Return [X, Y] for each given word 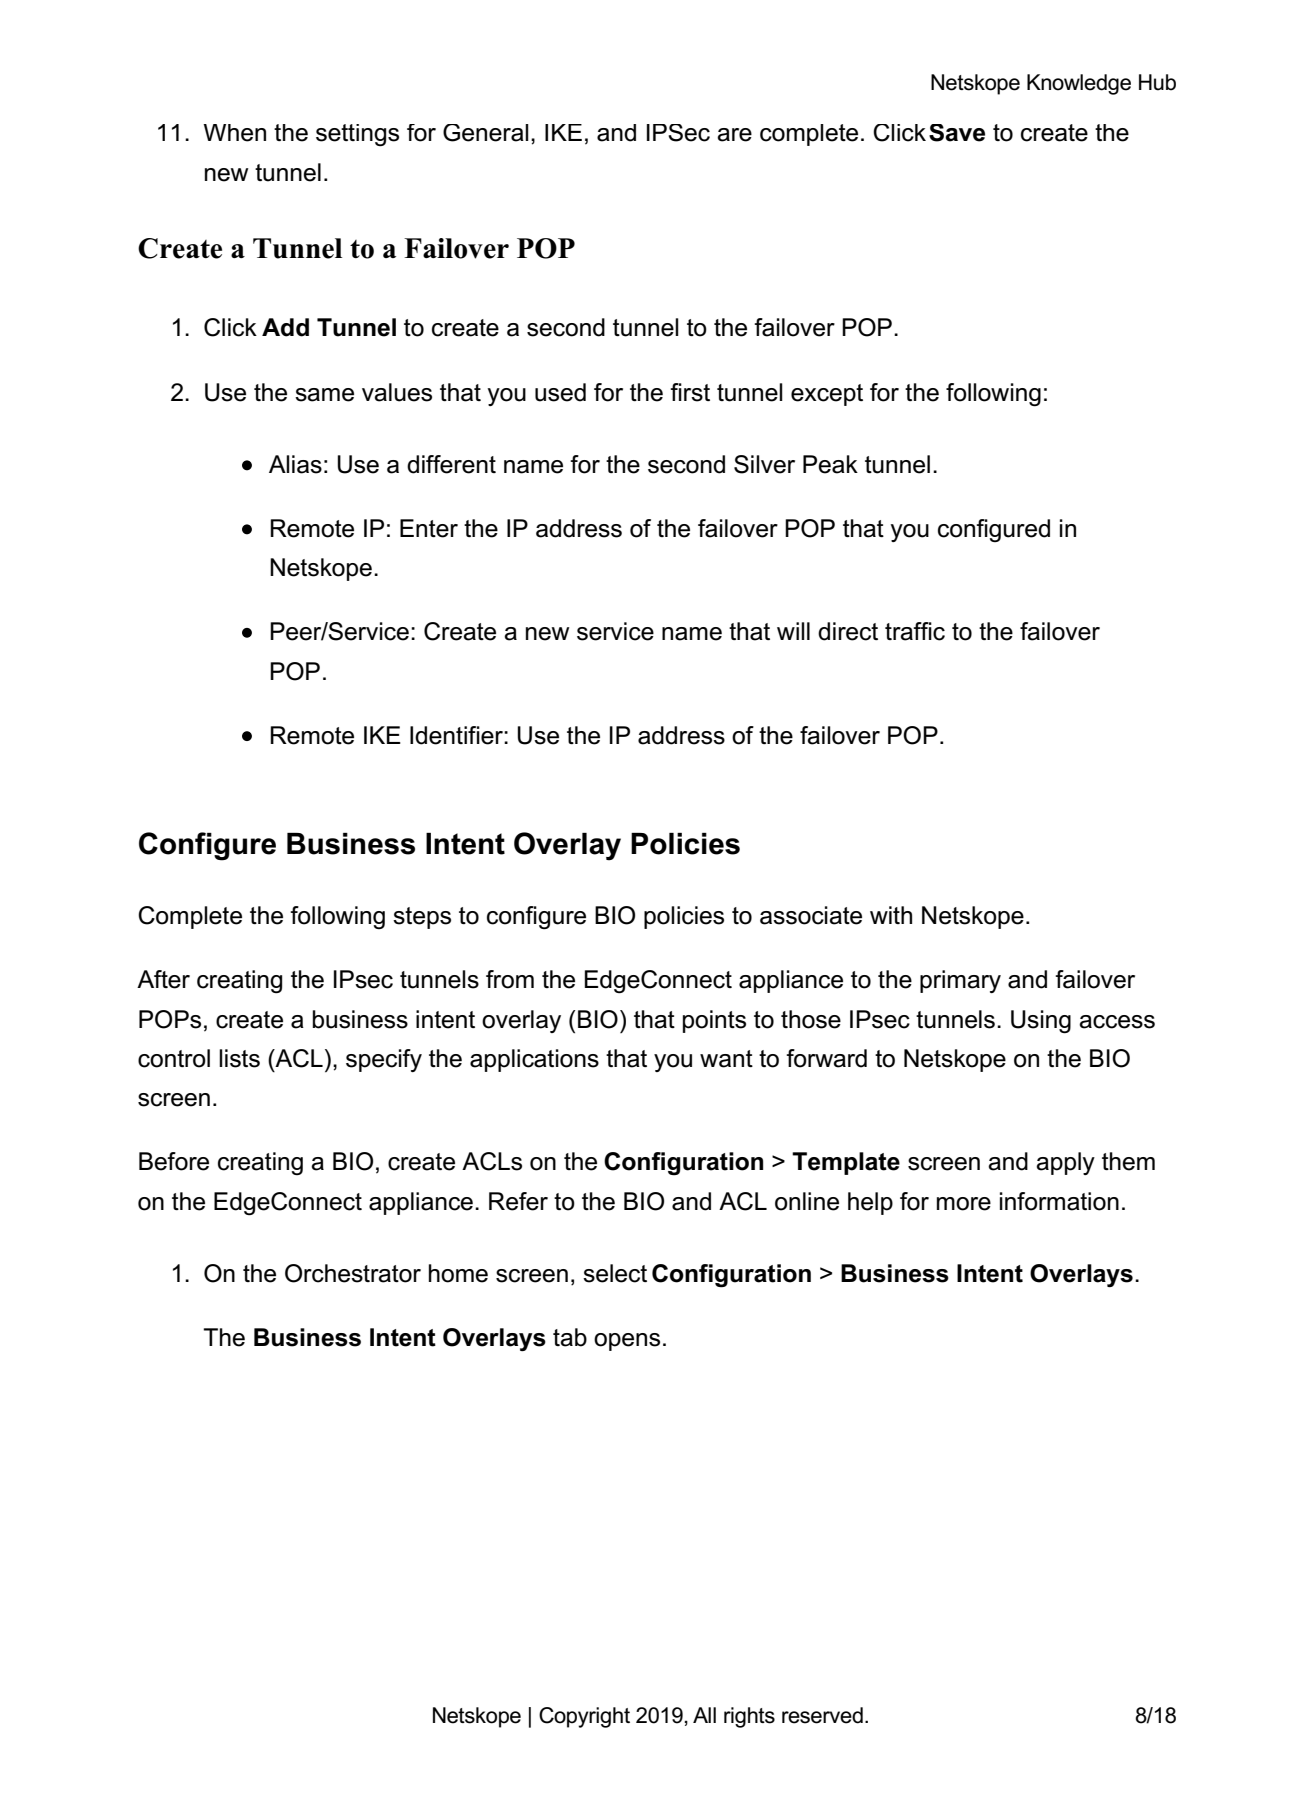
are [734, 135]
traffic [915, 631]
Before [174, 1161]
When [234, 133]
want [726, 1059]
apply [1065, 1163]
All [704, 1715]
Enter [429, 528]
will [793, 631]
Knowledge [1079, 84]
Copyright [584, 1717]
